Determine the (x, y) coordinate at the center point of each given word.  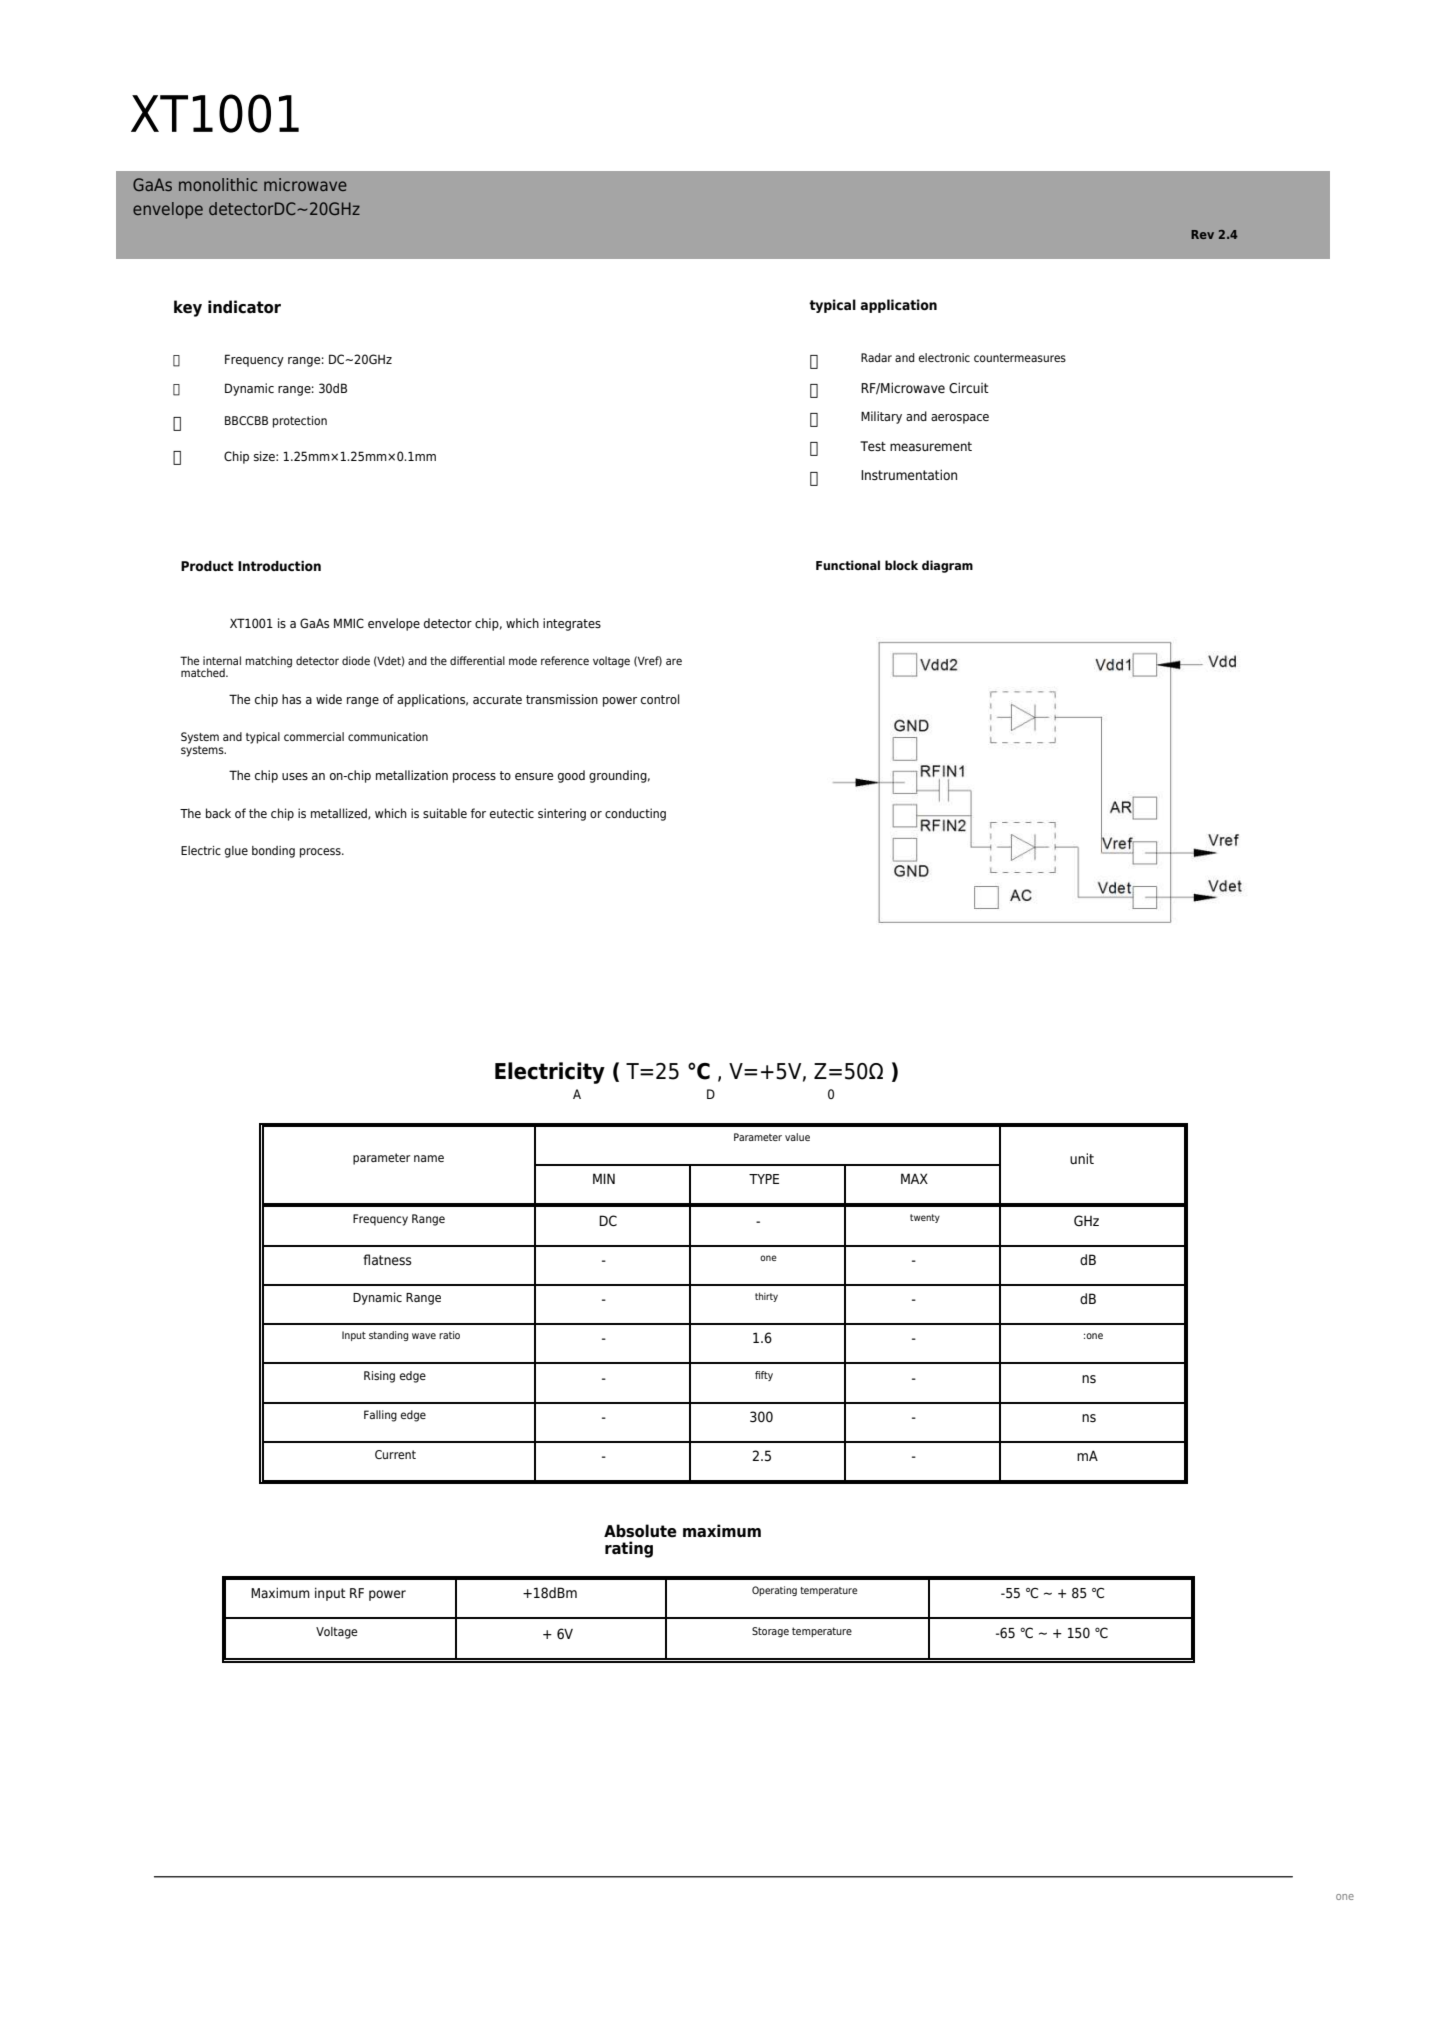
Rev (1202, 234)
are (674, 661)
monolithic (218, 184)
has (291, 699)
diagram (947, 566)
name (429, 1158)
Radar (876, 357)
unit (1082, 1158)
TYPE (764, 1179)
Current (395, 1454)
